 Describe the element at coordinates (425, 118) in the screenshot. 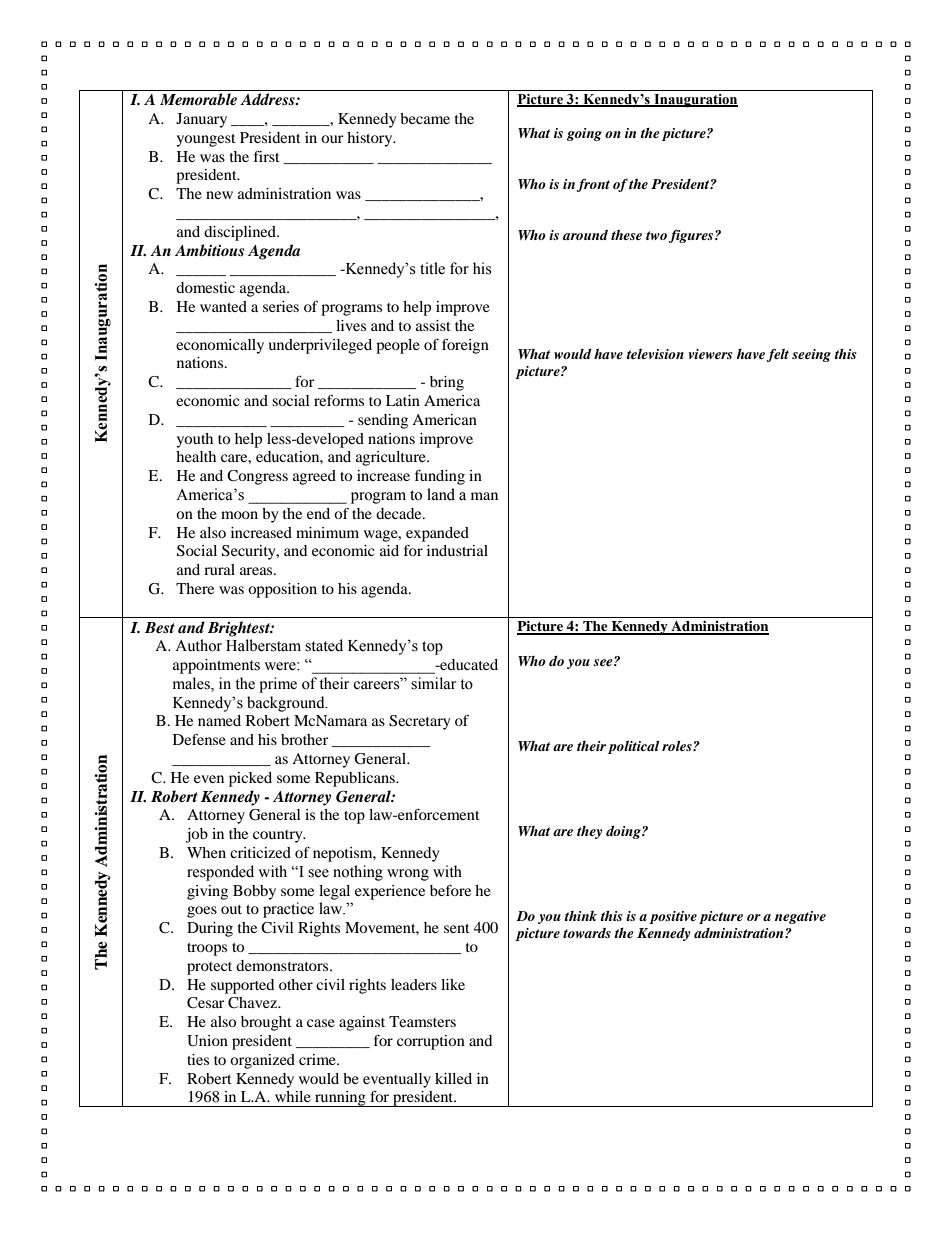

I see `became` at that location.
